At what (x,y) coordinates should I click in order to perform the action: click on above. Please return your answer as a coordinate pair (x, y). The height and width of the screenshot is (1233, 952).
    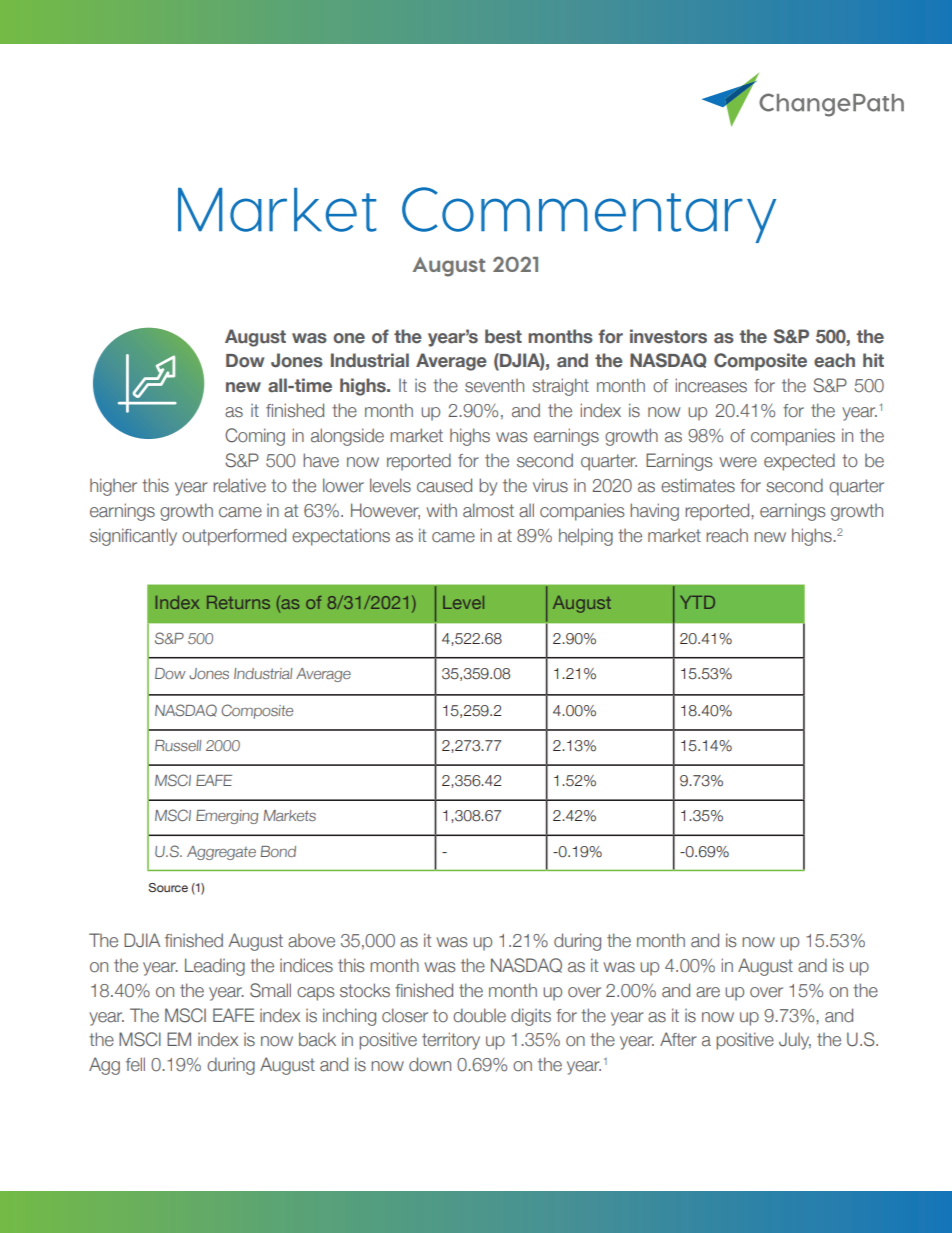
    Looking at the image, I should click on (311, 941).
